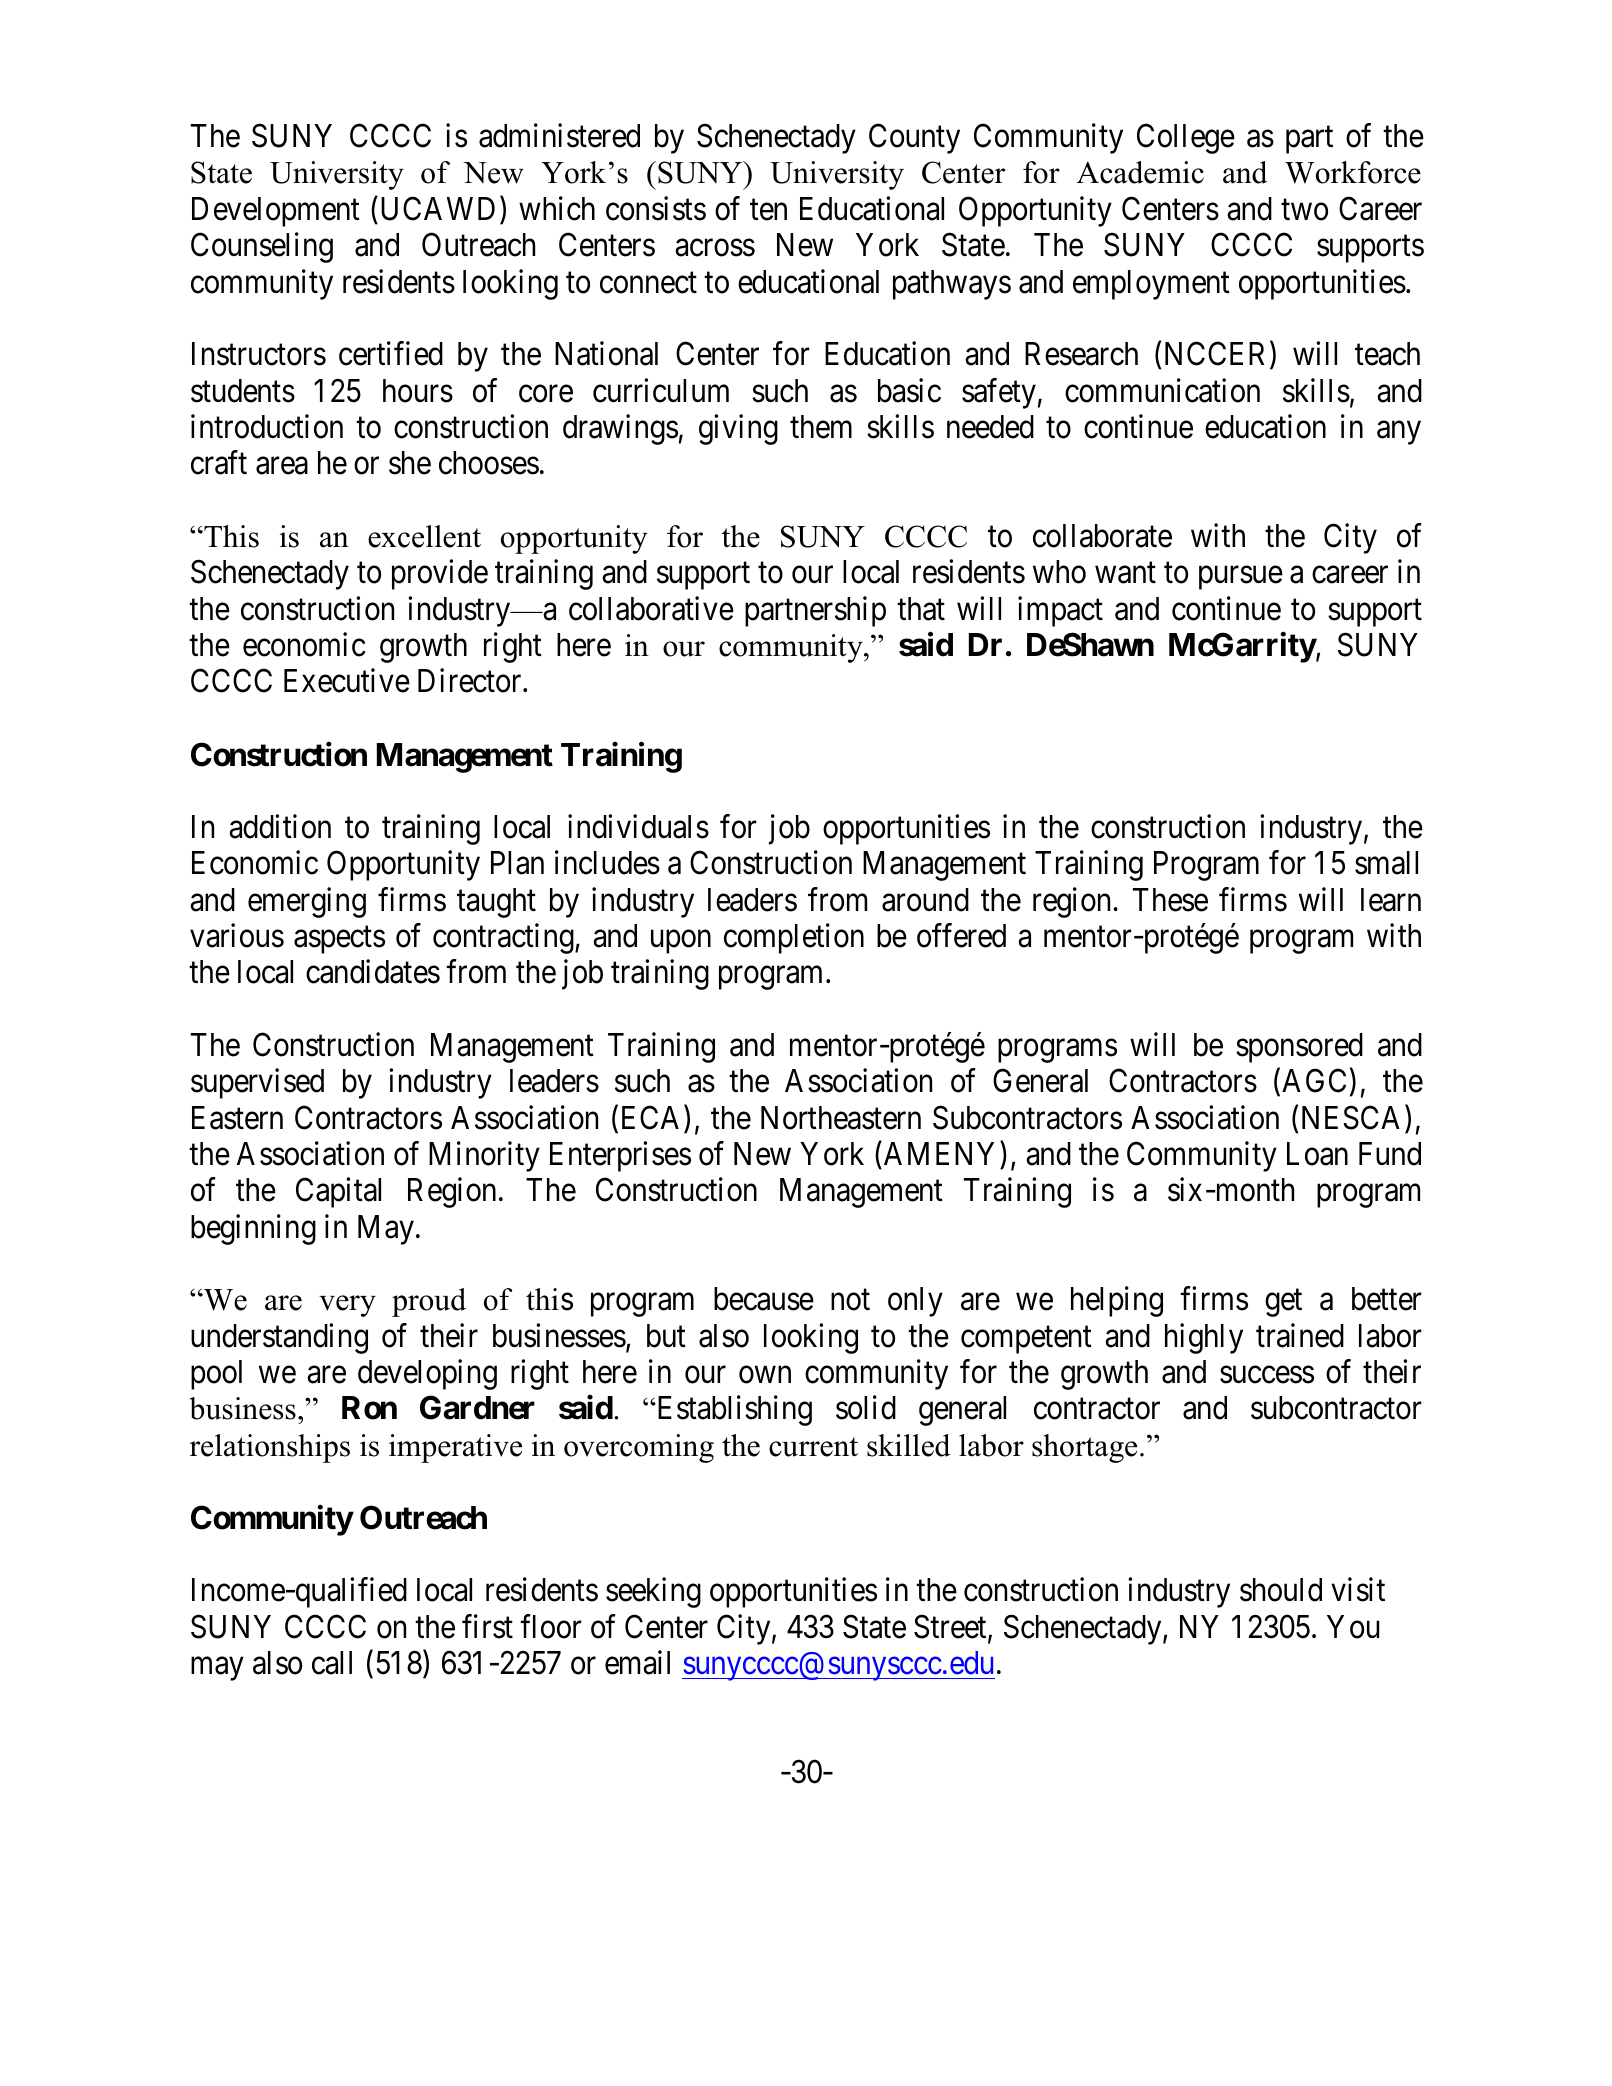  What do you see at coordinates (276, 212) in the screenshot?
I see `Development` at bounding box center [276, 212].
